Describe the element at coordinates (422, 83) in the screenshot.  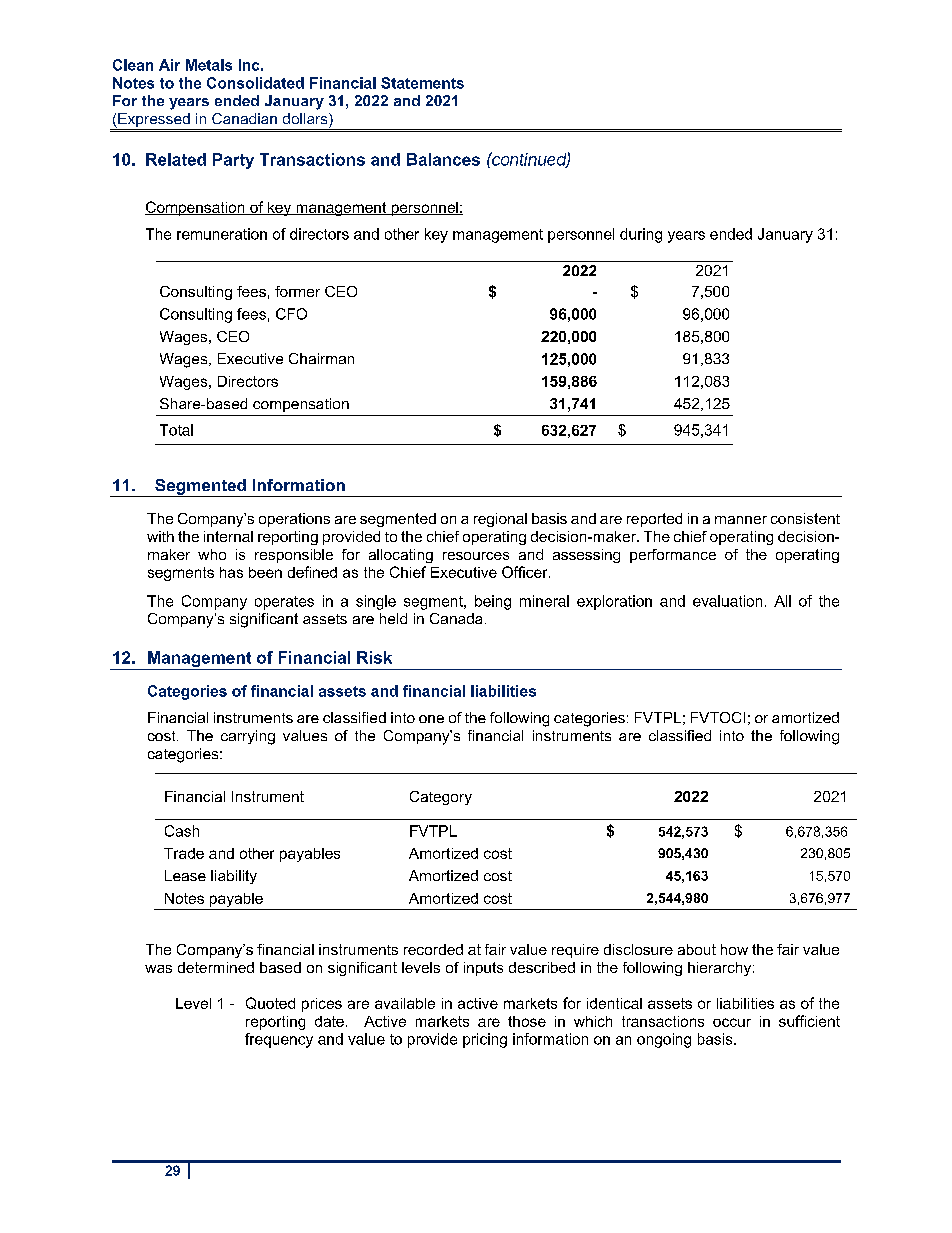
I see `Statements` at that location.
